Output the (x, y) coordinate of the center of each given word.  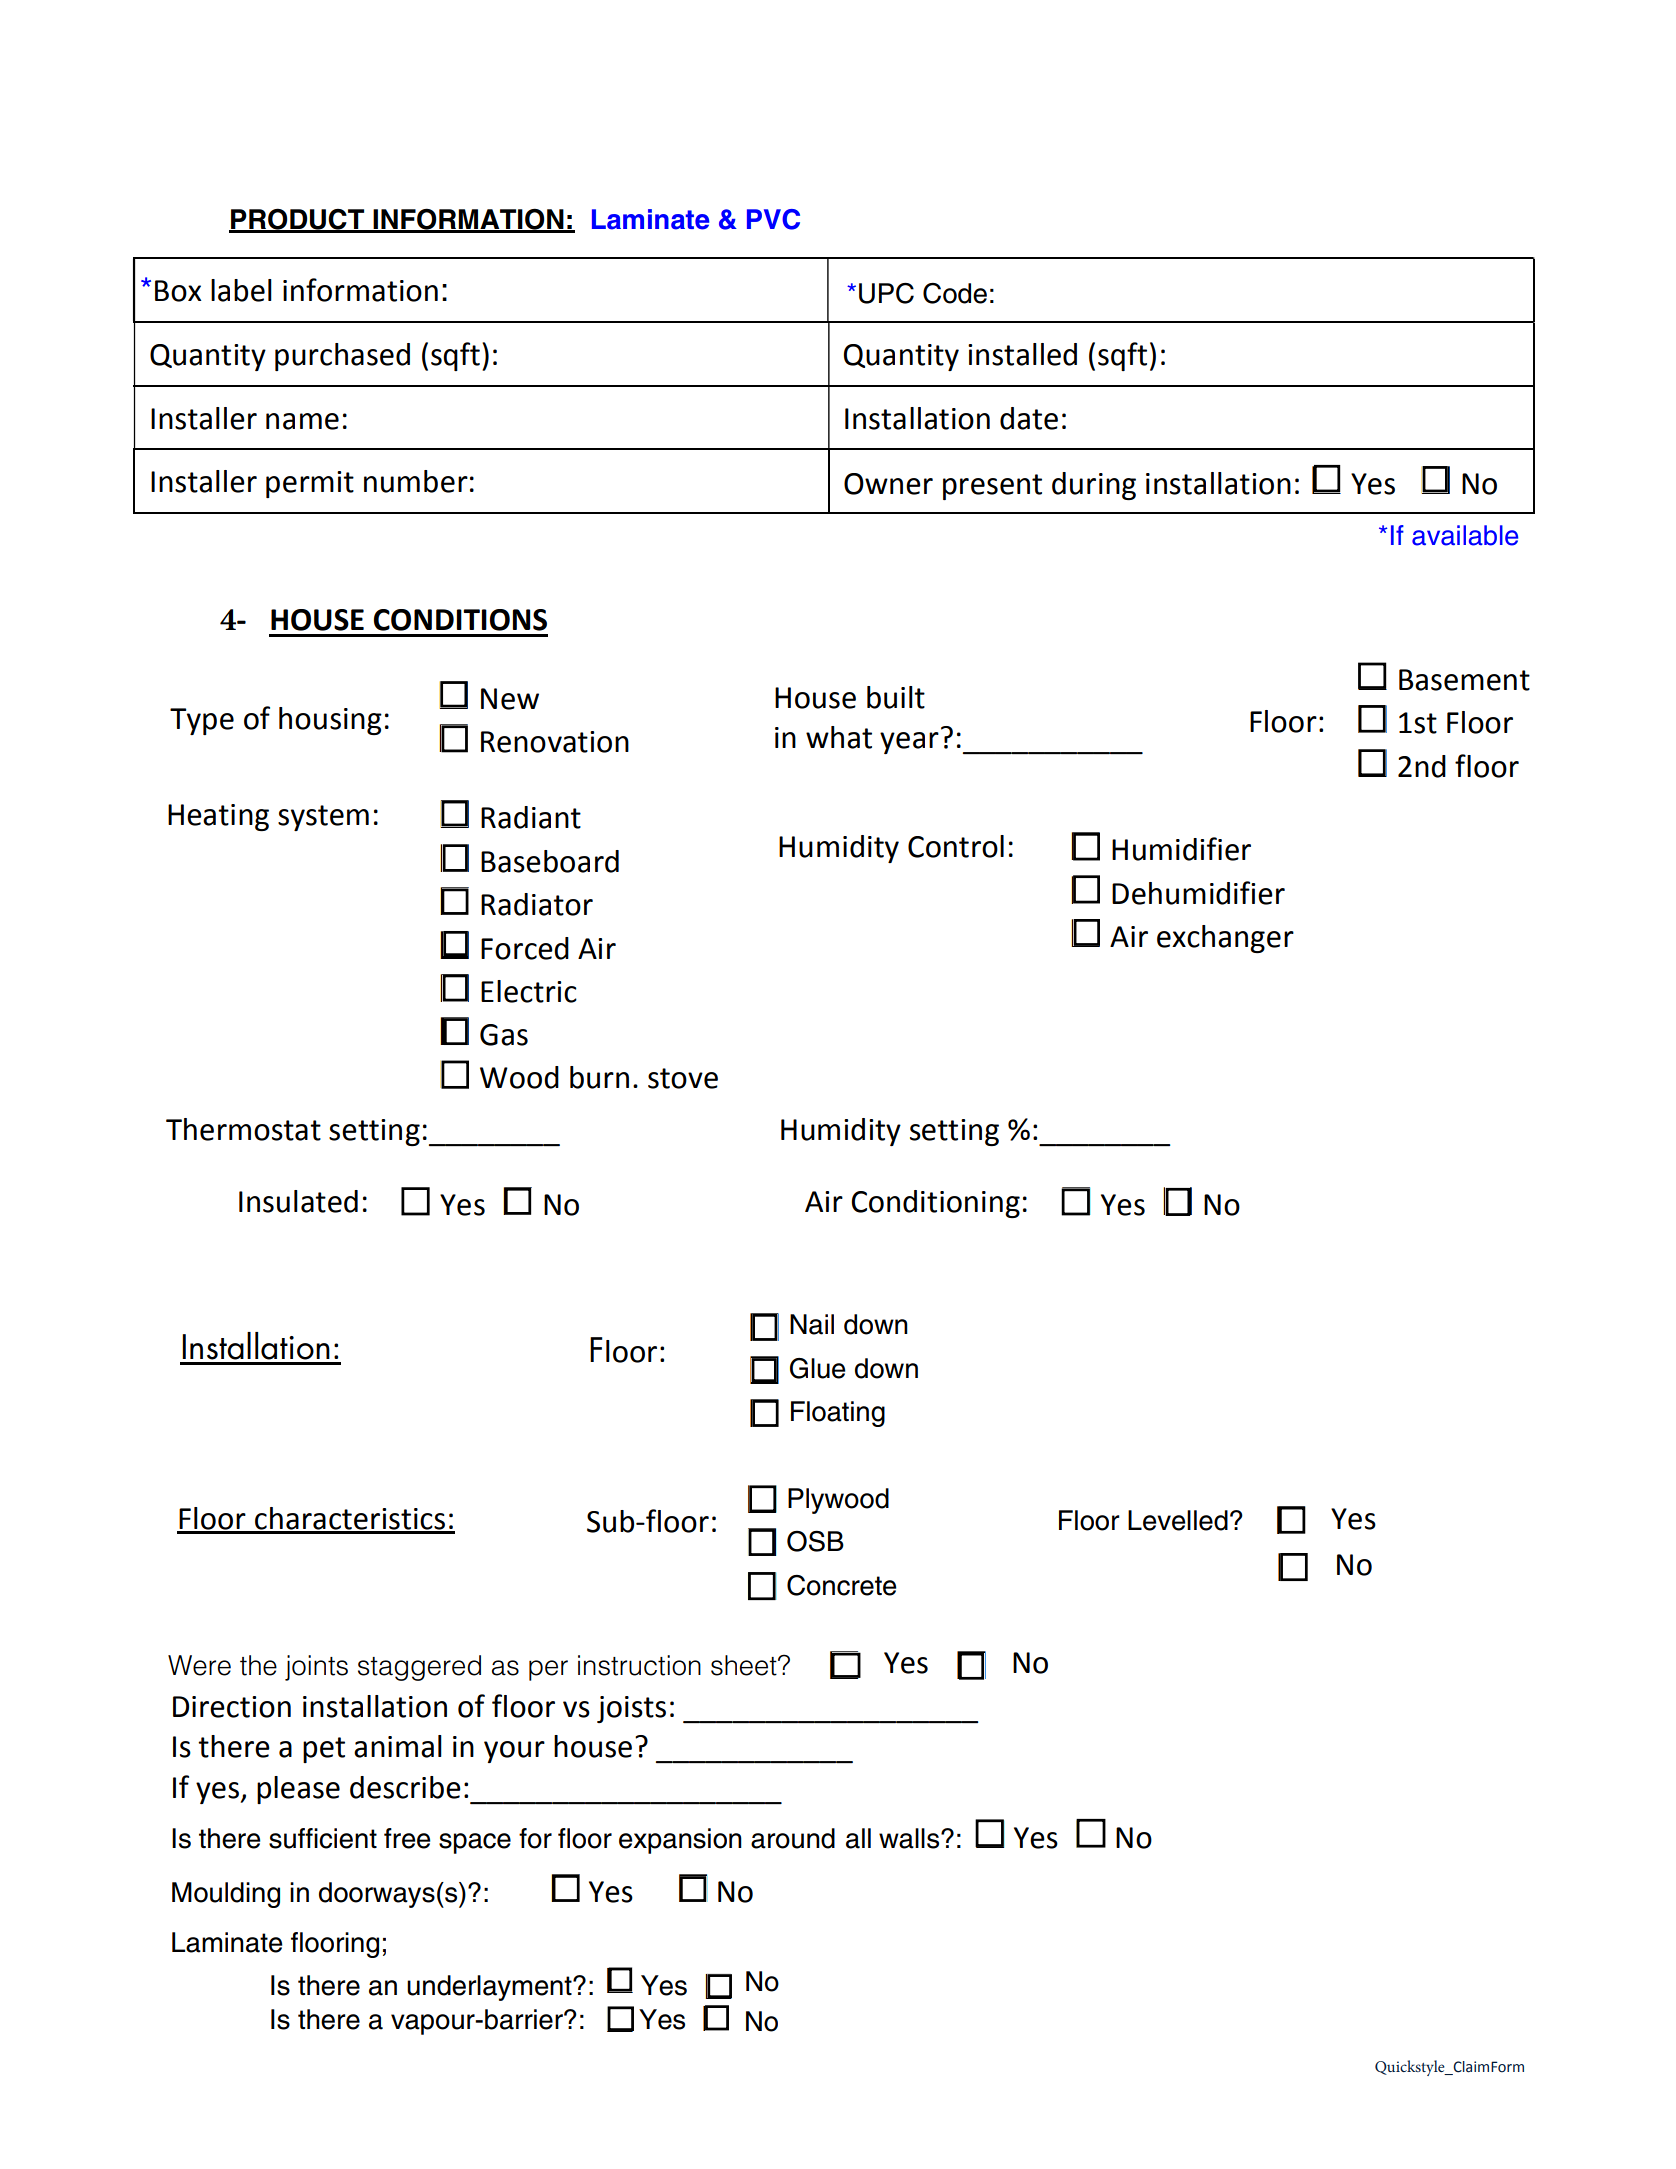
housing (330, 721)
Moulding (226, 1895)
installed (1022, 354)
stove (683, 1078)
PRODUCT (298, 220)
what (839, 737)
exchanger (1225, 939)
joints (316, 1668)
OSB (815, 1541)
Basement (1464, 680)
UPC (886, 293)
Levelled (1178, 1520)
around (793, 1838)
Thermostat (243, 1129)
